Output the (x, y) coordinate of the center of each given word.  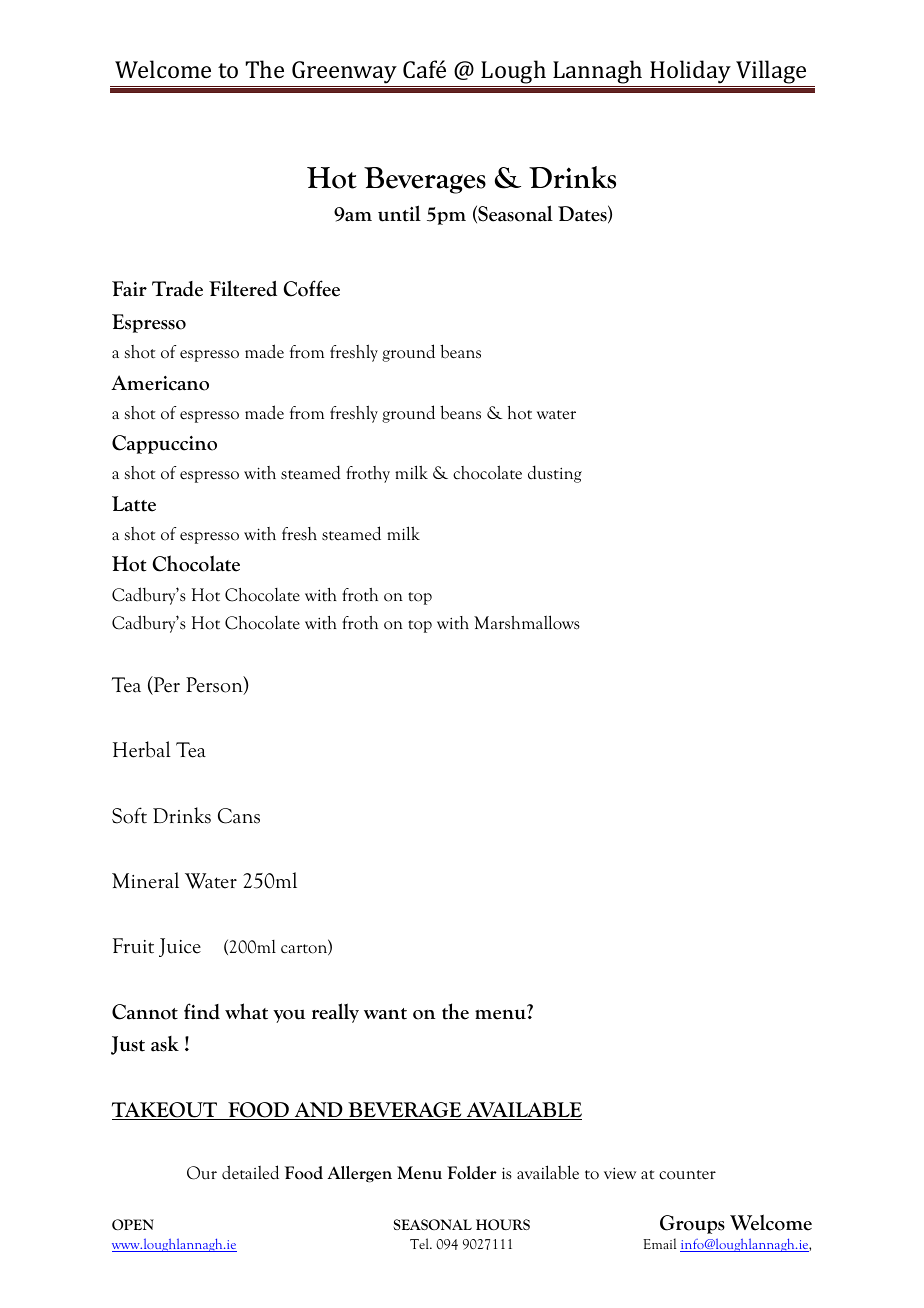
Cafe (424, 69)
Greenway (344, 72)
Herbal (142, 749)
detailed (250, 1172)
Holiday (690, 72)
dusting (555, 474)
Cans (239, 816)
